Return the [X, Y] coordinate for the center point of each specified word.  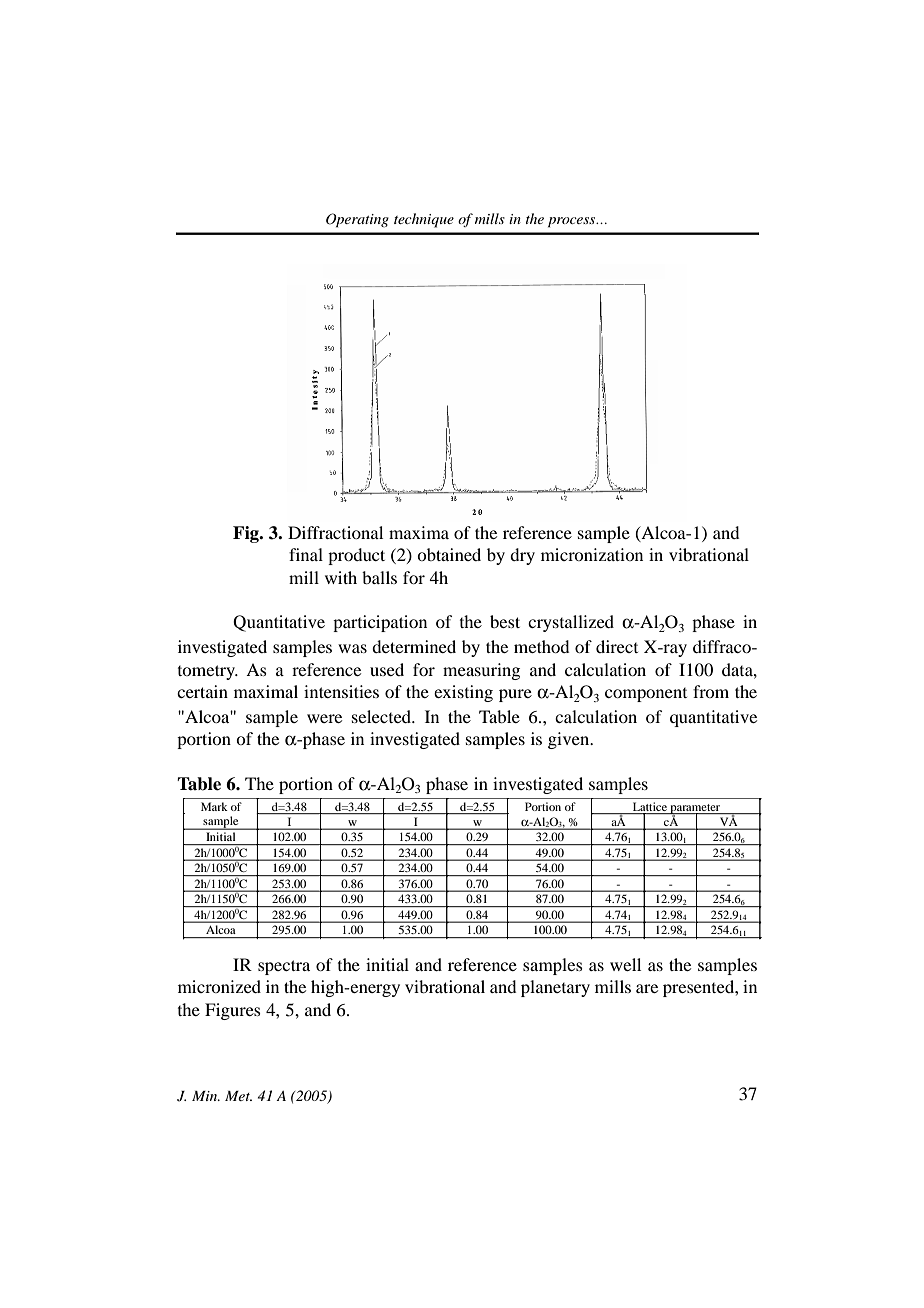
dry [522, 556]
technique [424, 220]
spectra [284, 967]
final [306, 554]
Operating [357, 220]
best [505, 621]
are [647, 988]
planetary [555, 988]
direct [617, 646]
